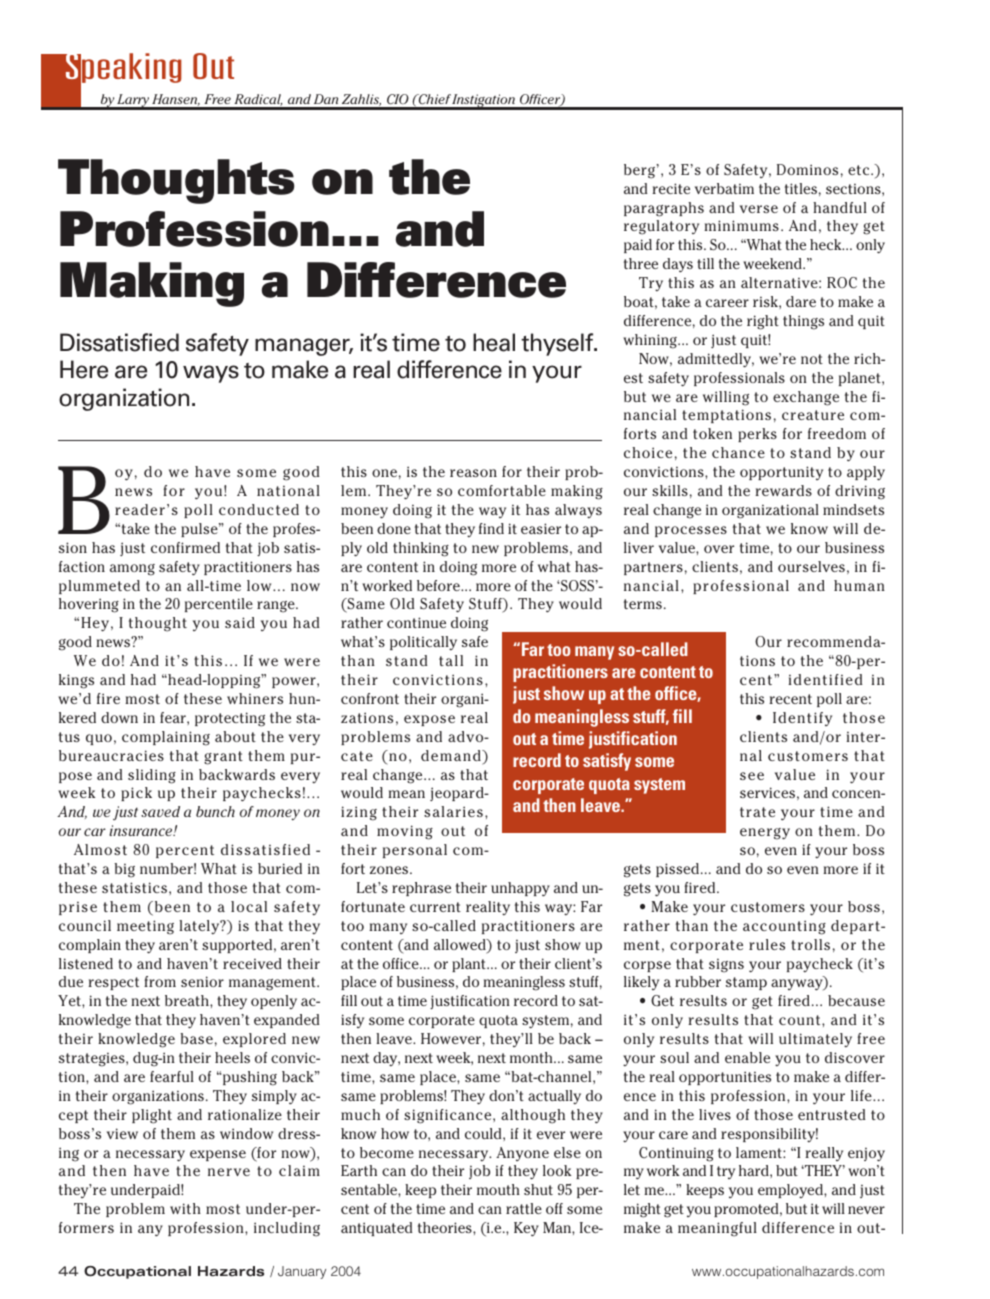  Describe the element at coordinates (759, 209) in the page. I see `verse` at that location.
